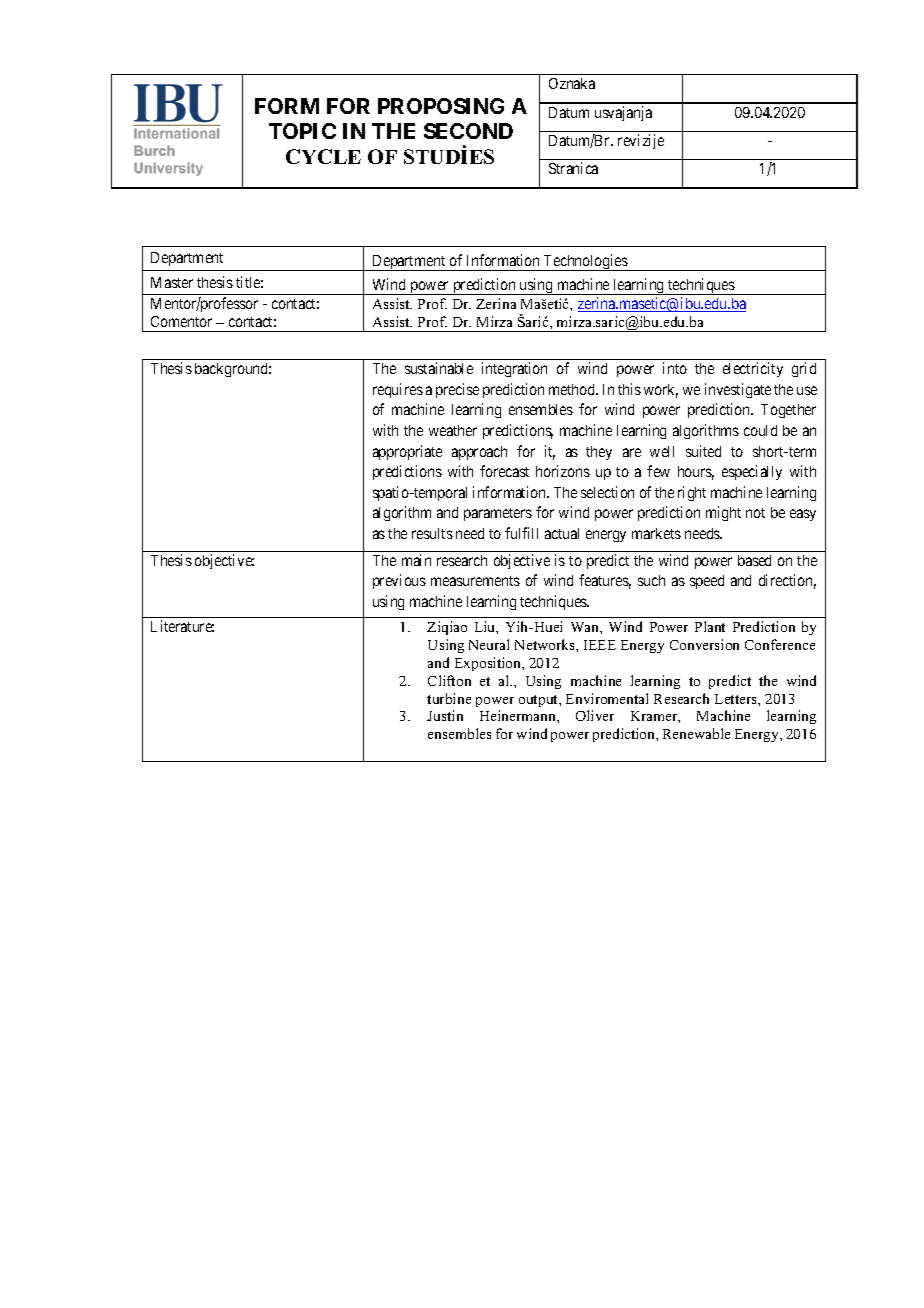  I want to click on requires, so click(398, 390).
